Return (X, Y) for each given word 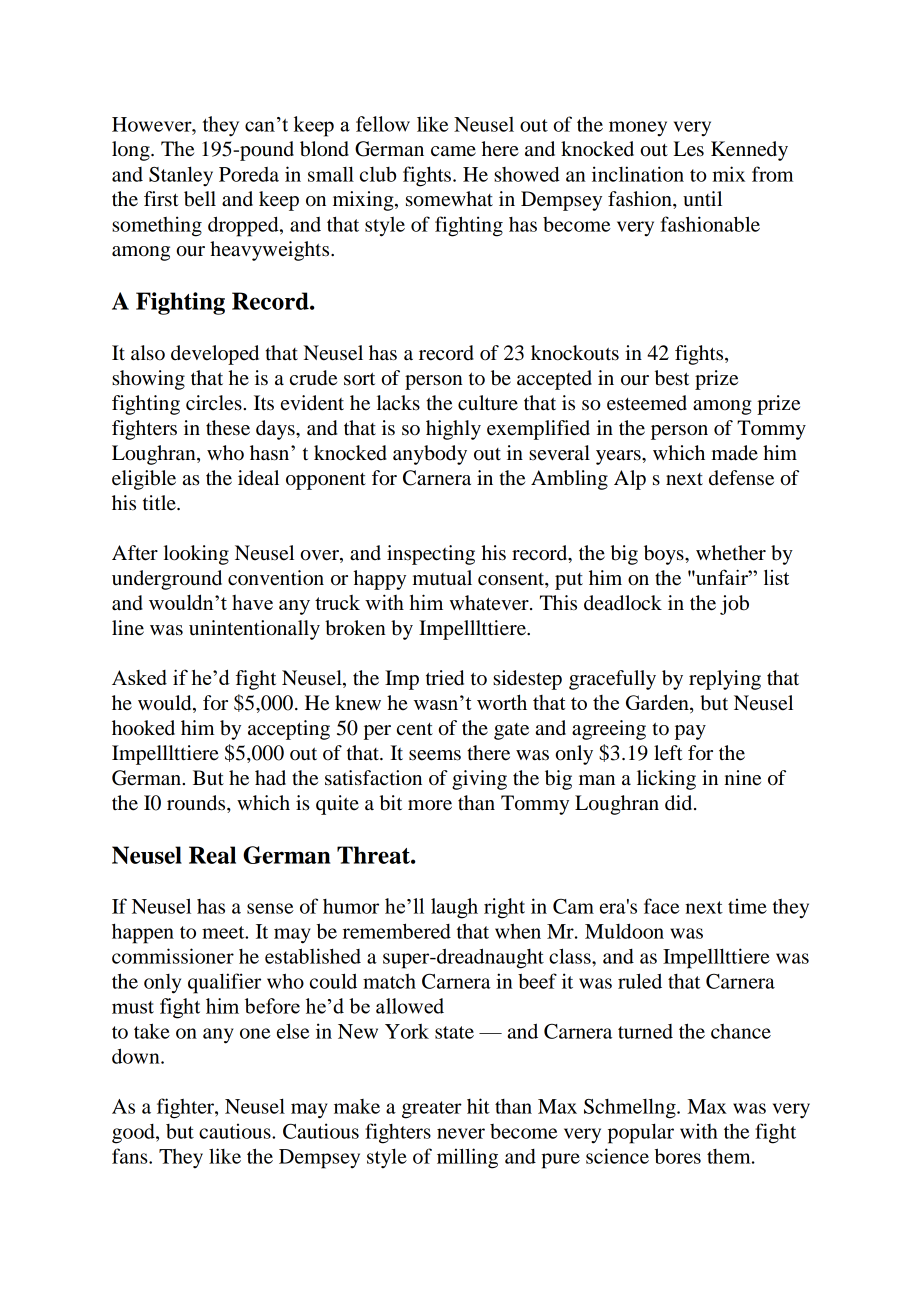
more (430, 805)
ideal (258, 478)
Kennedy (749, 151)
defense (741, 478)
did (680, 803)
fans (131, 1156)
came (453, 151)
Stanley (181, 176)
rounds (197, 803)
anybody (430, 455)
